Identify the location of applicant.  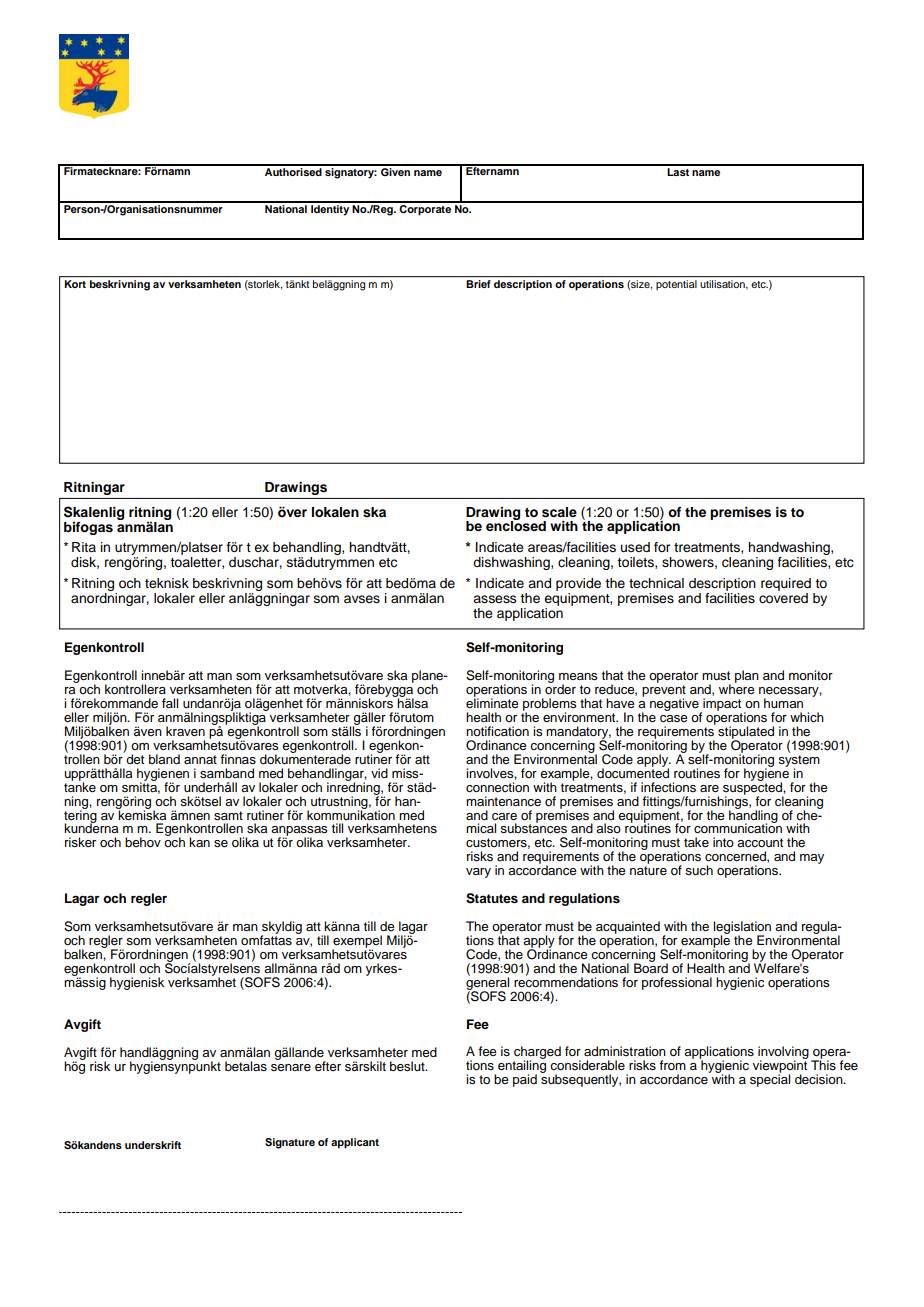
(355, 1143).
